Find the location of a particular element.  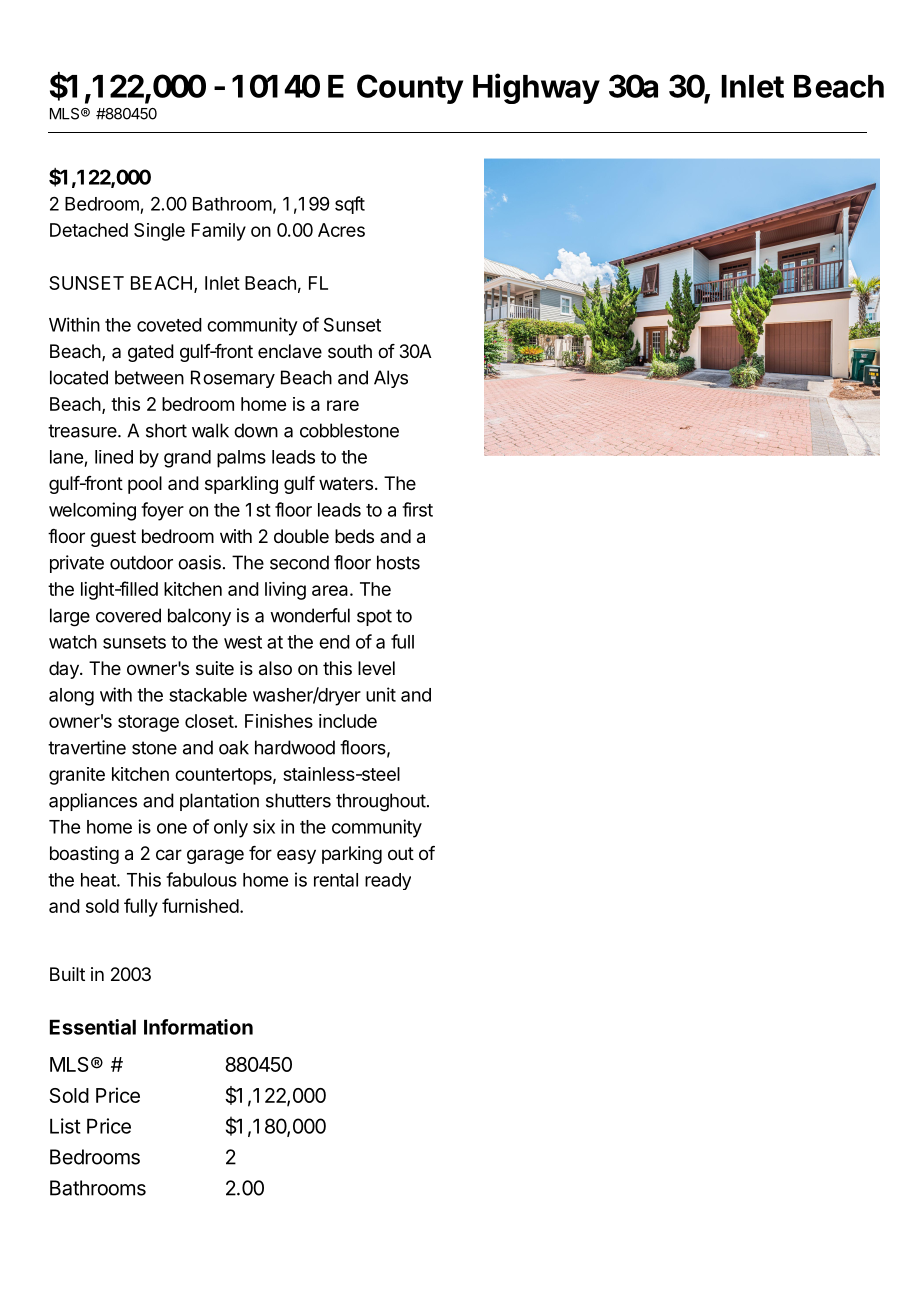

Detached is located at coordinates (89, 230).
